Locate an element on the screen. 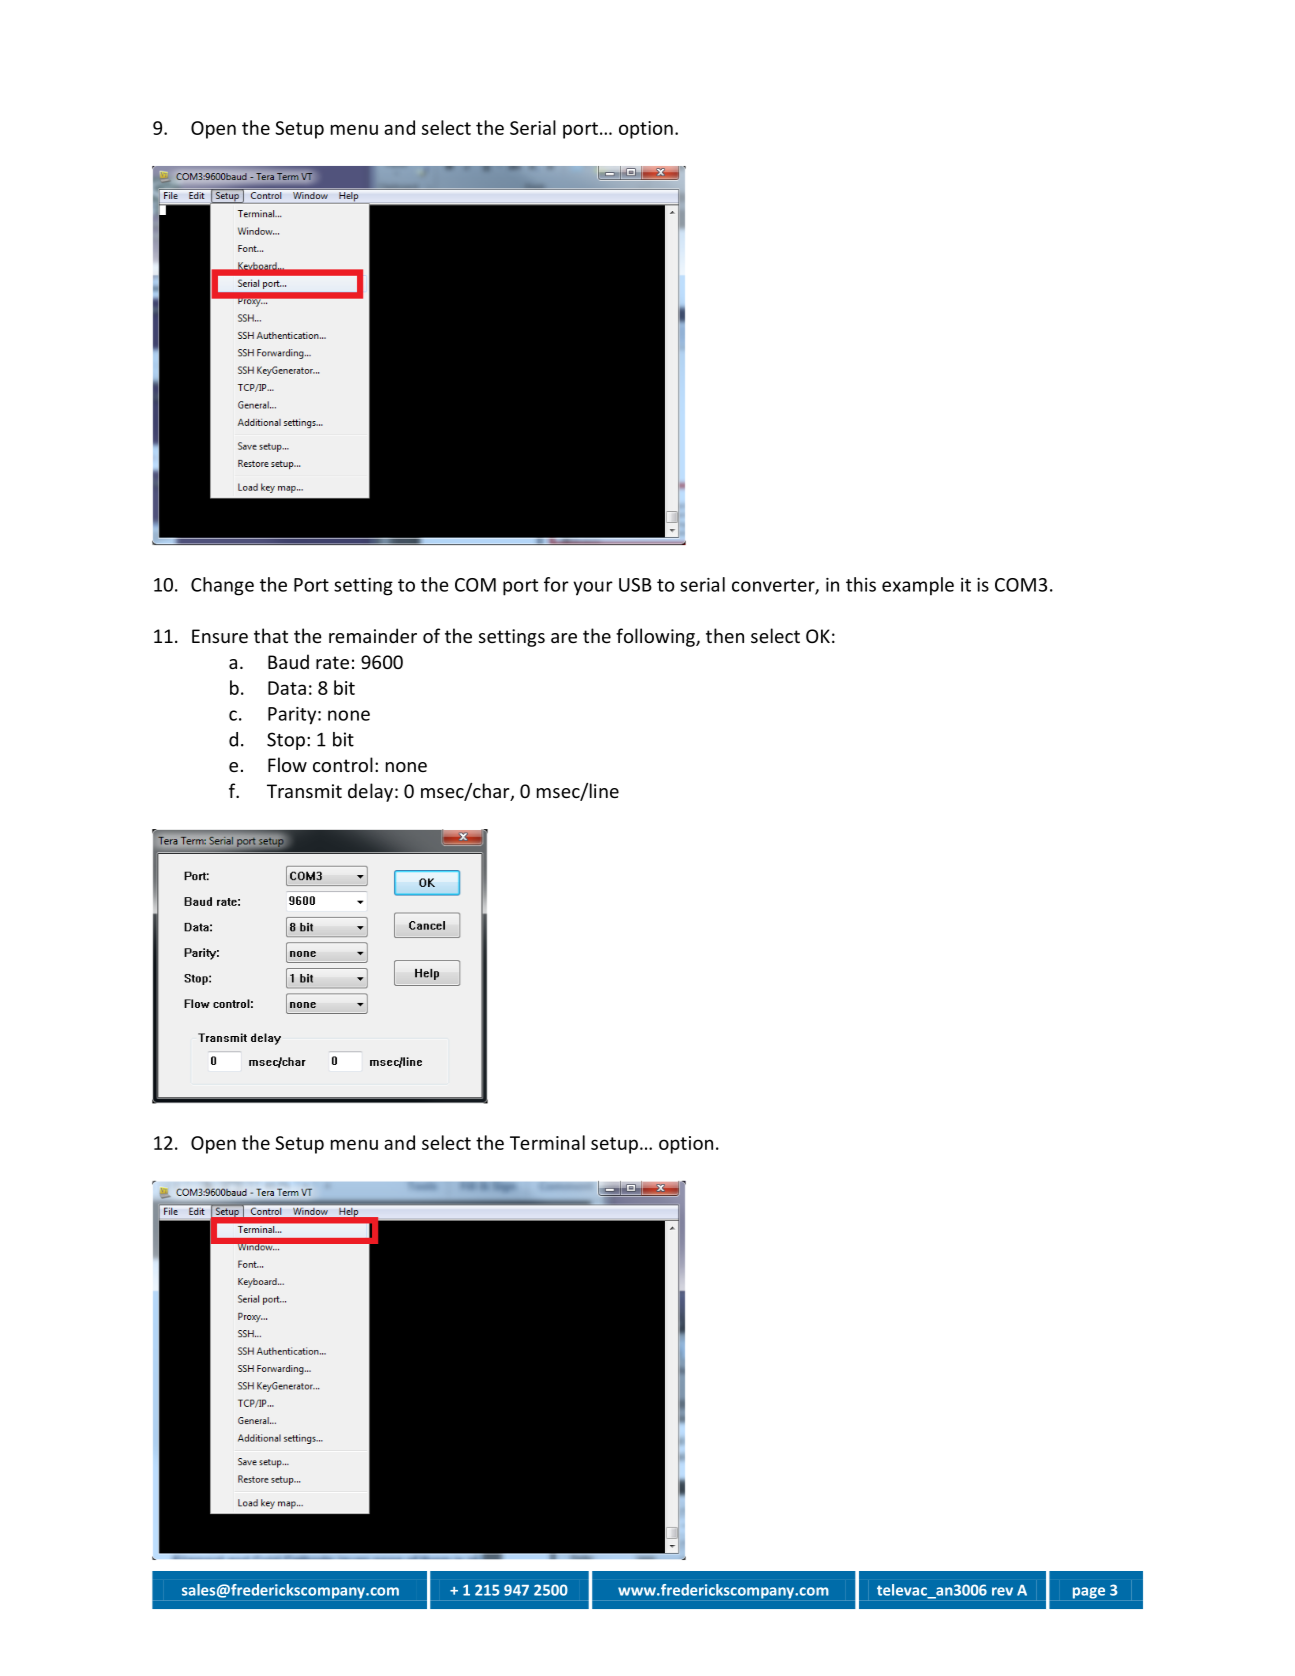  rev is located at coordinates (1002, 1591).
